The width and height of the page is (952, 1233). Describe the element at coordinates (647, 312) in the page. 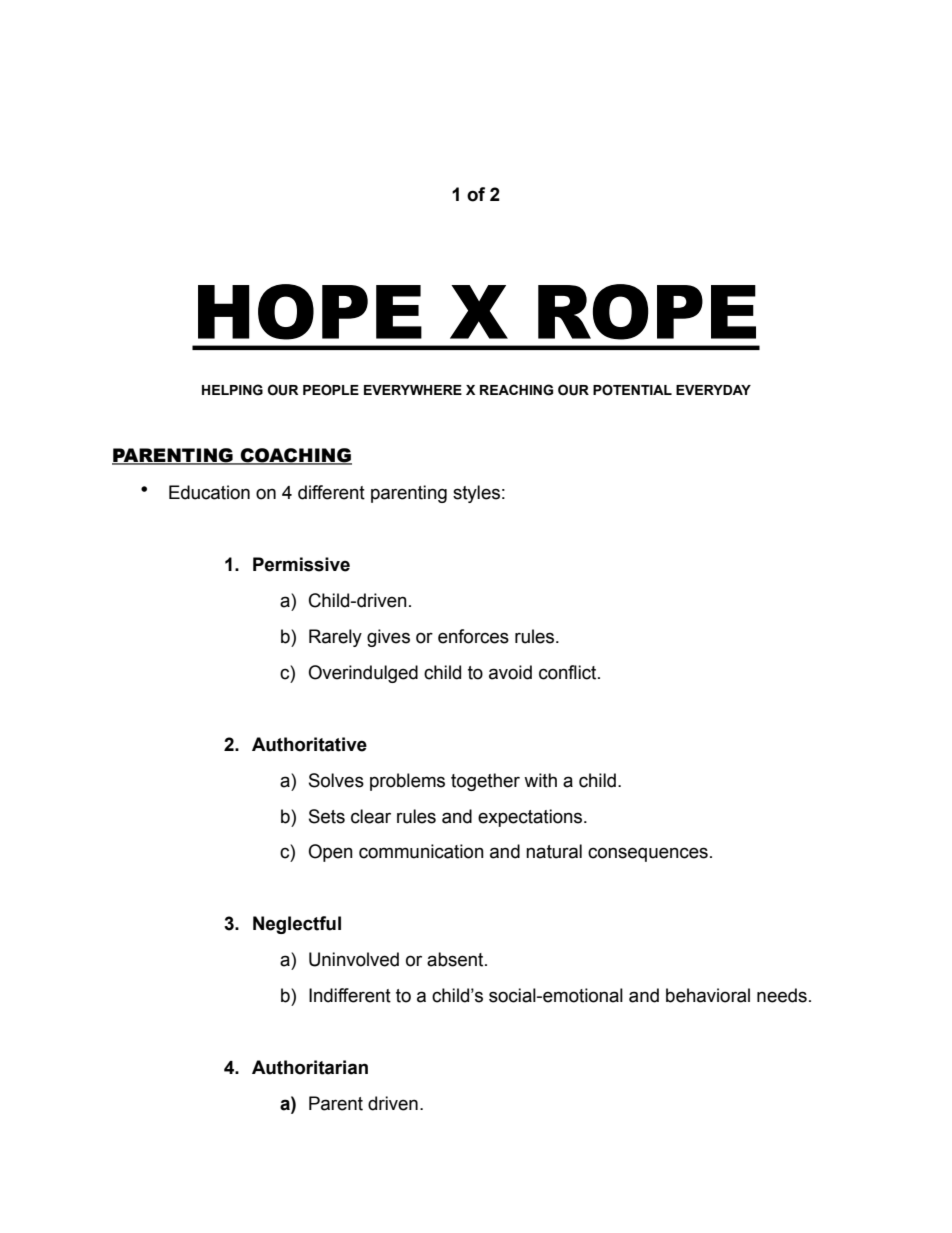

I see `ROPE` at that location.
